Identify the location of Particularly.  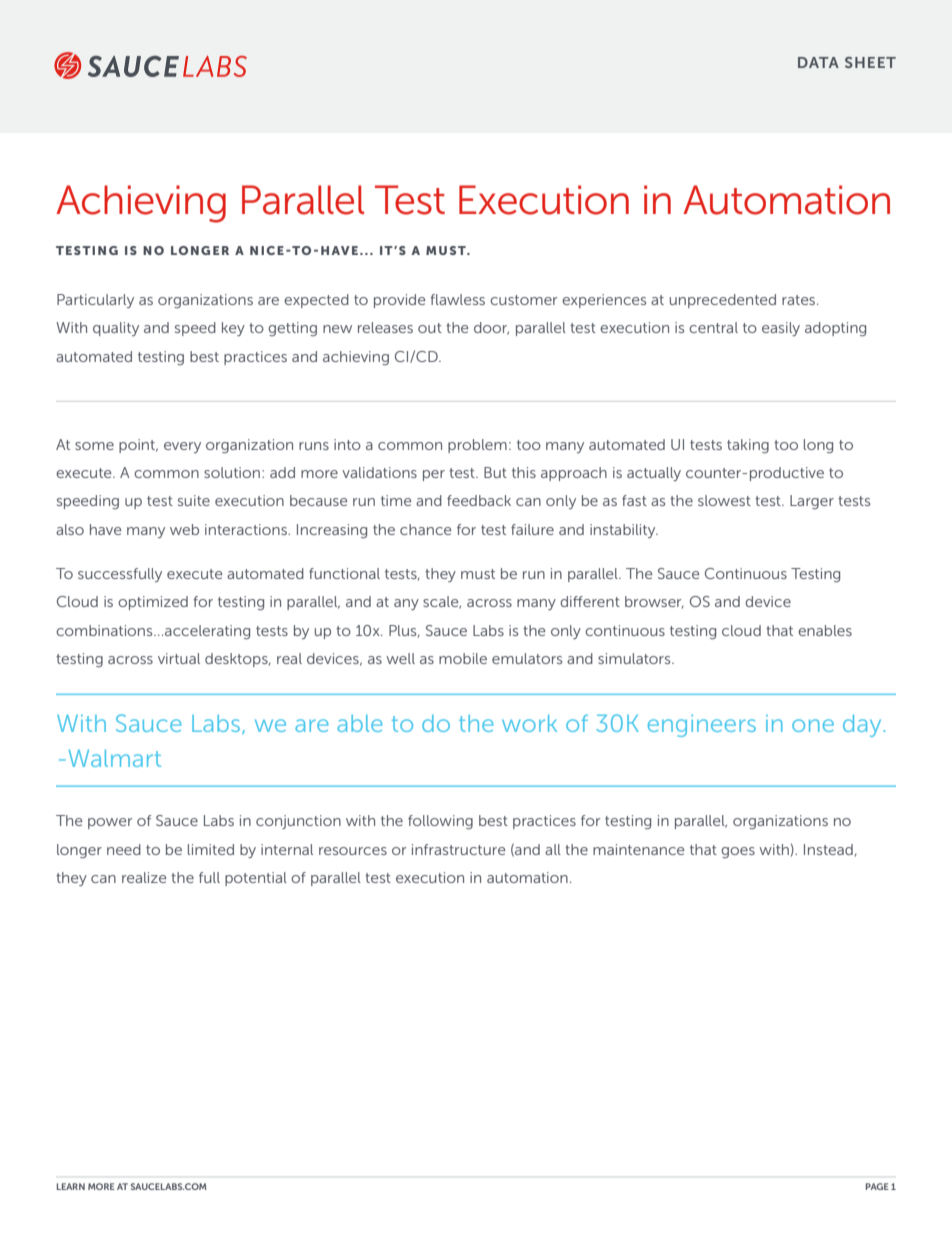
(95, 301).
